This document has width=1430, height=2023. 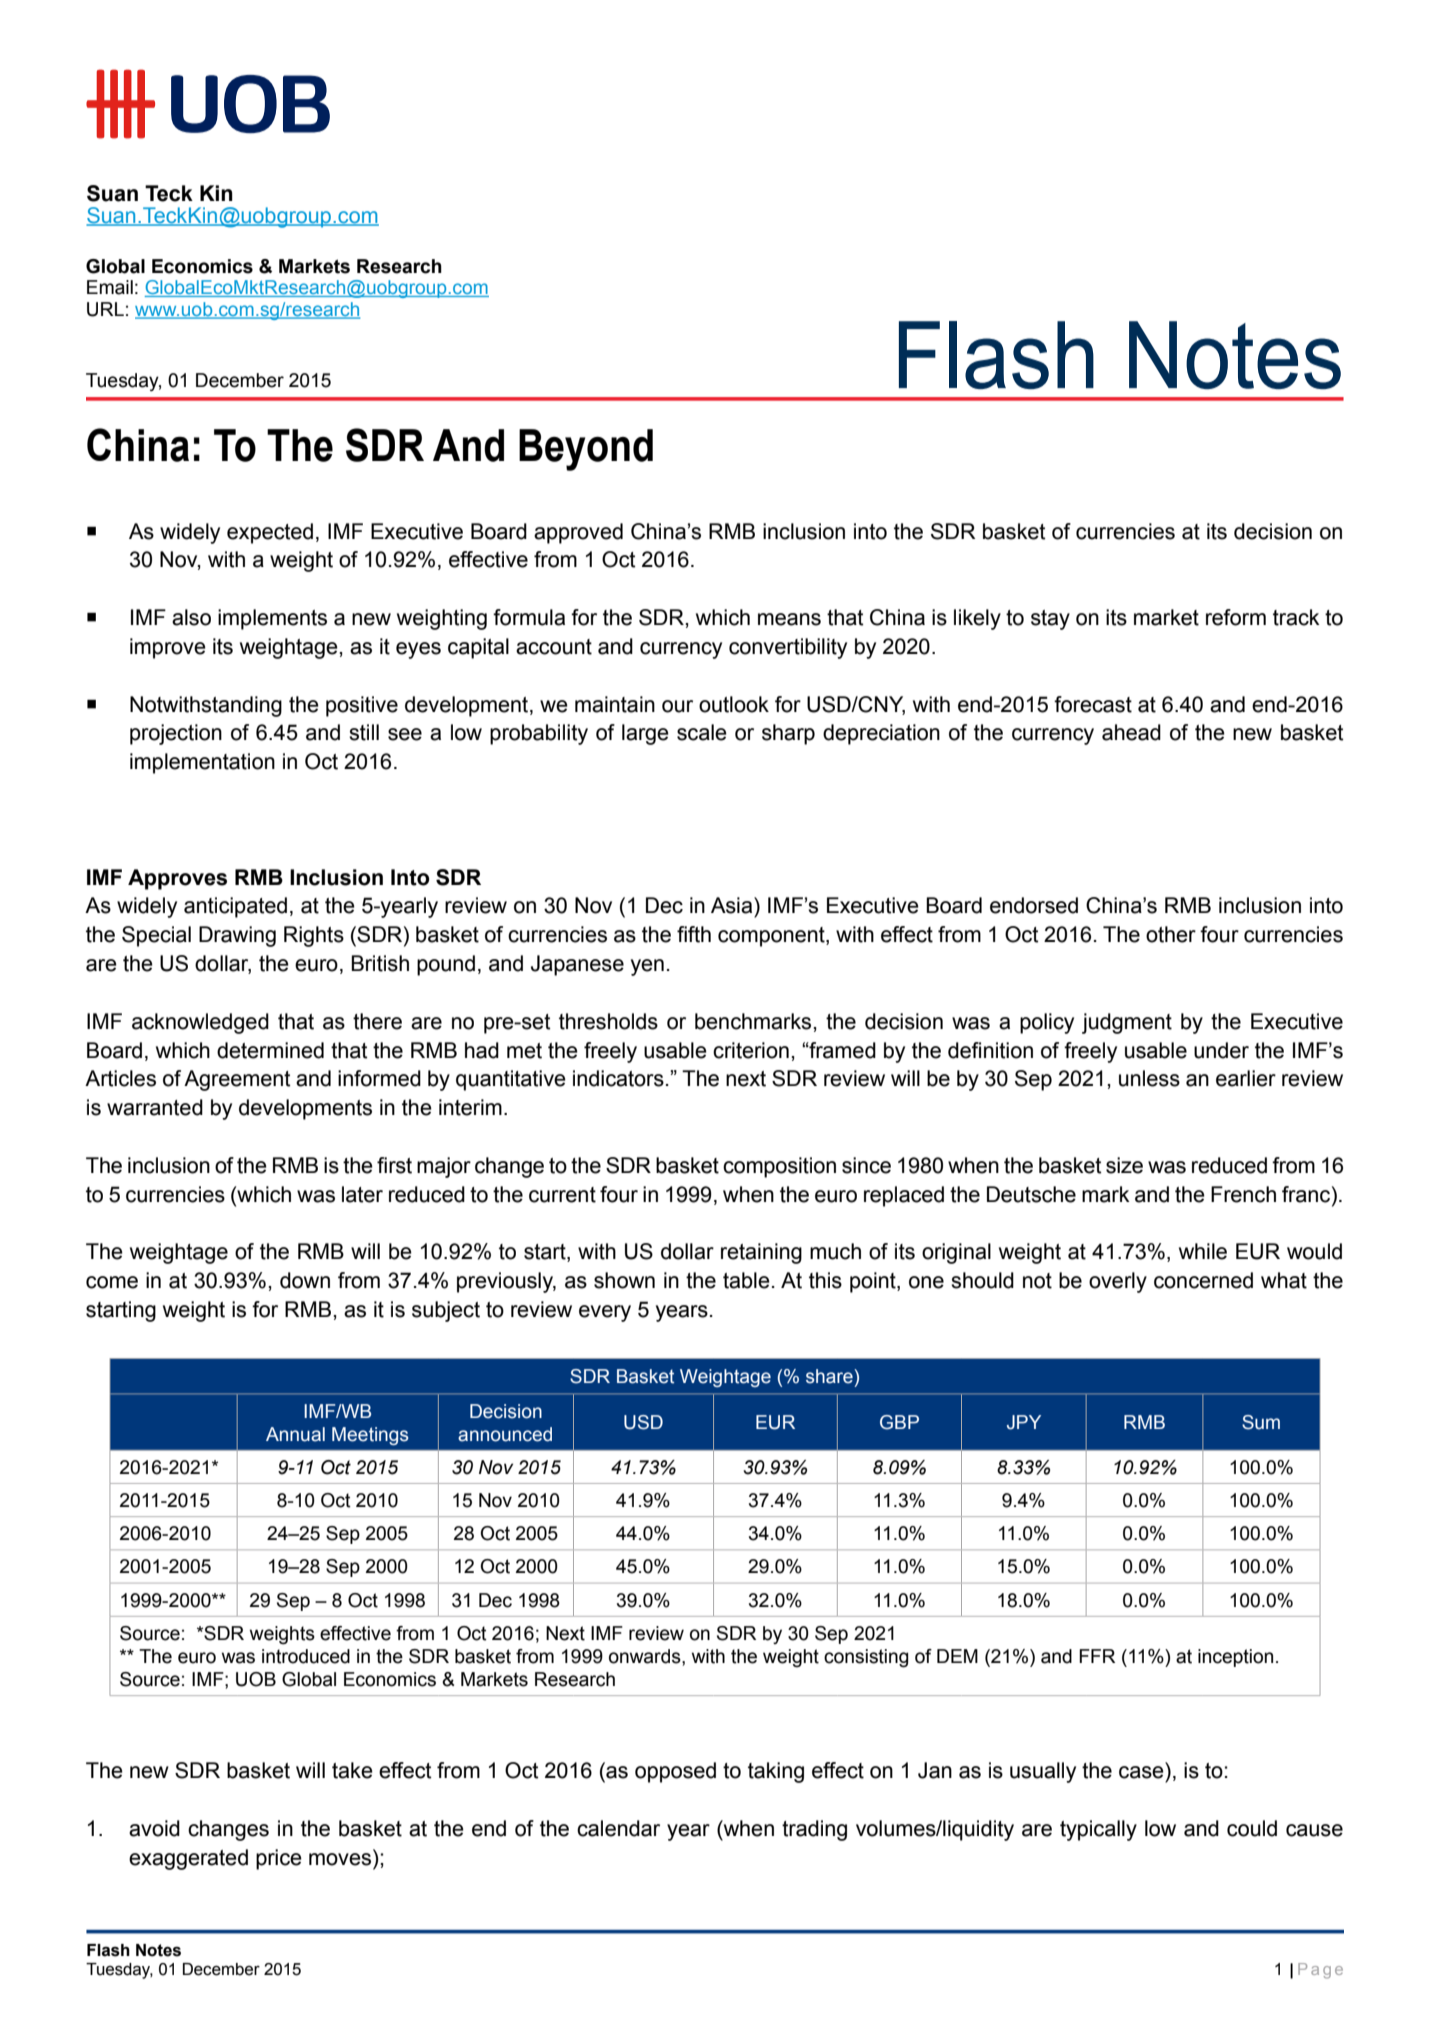 What do you see at coordinates (586, 450) in the document?
I see `Beyond` at bounding box center [586, 450].
